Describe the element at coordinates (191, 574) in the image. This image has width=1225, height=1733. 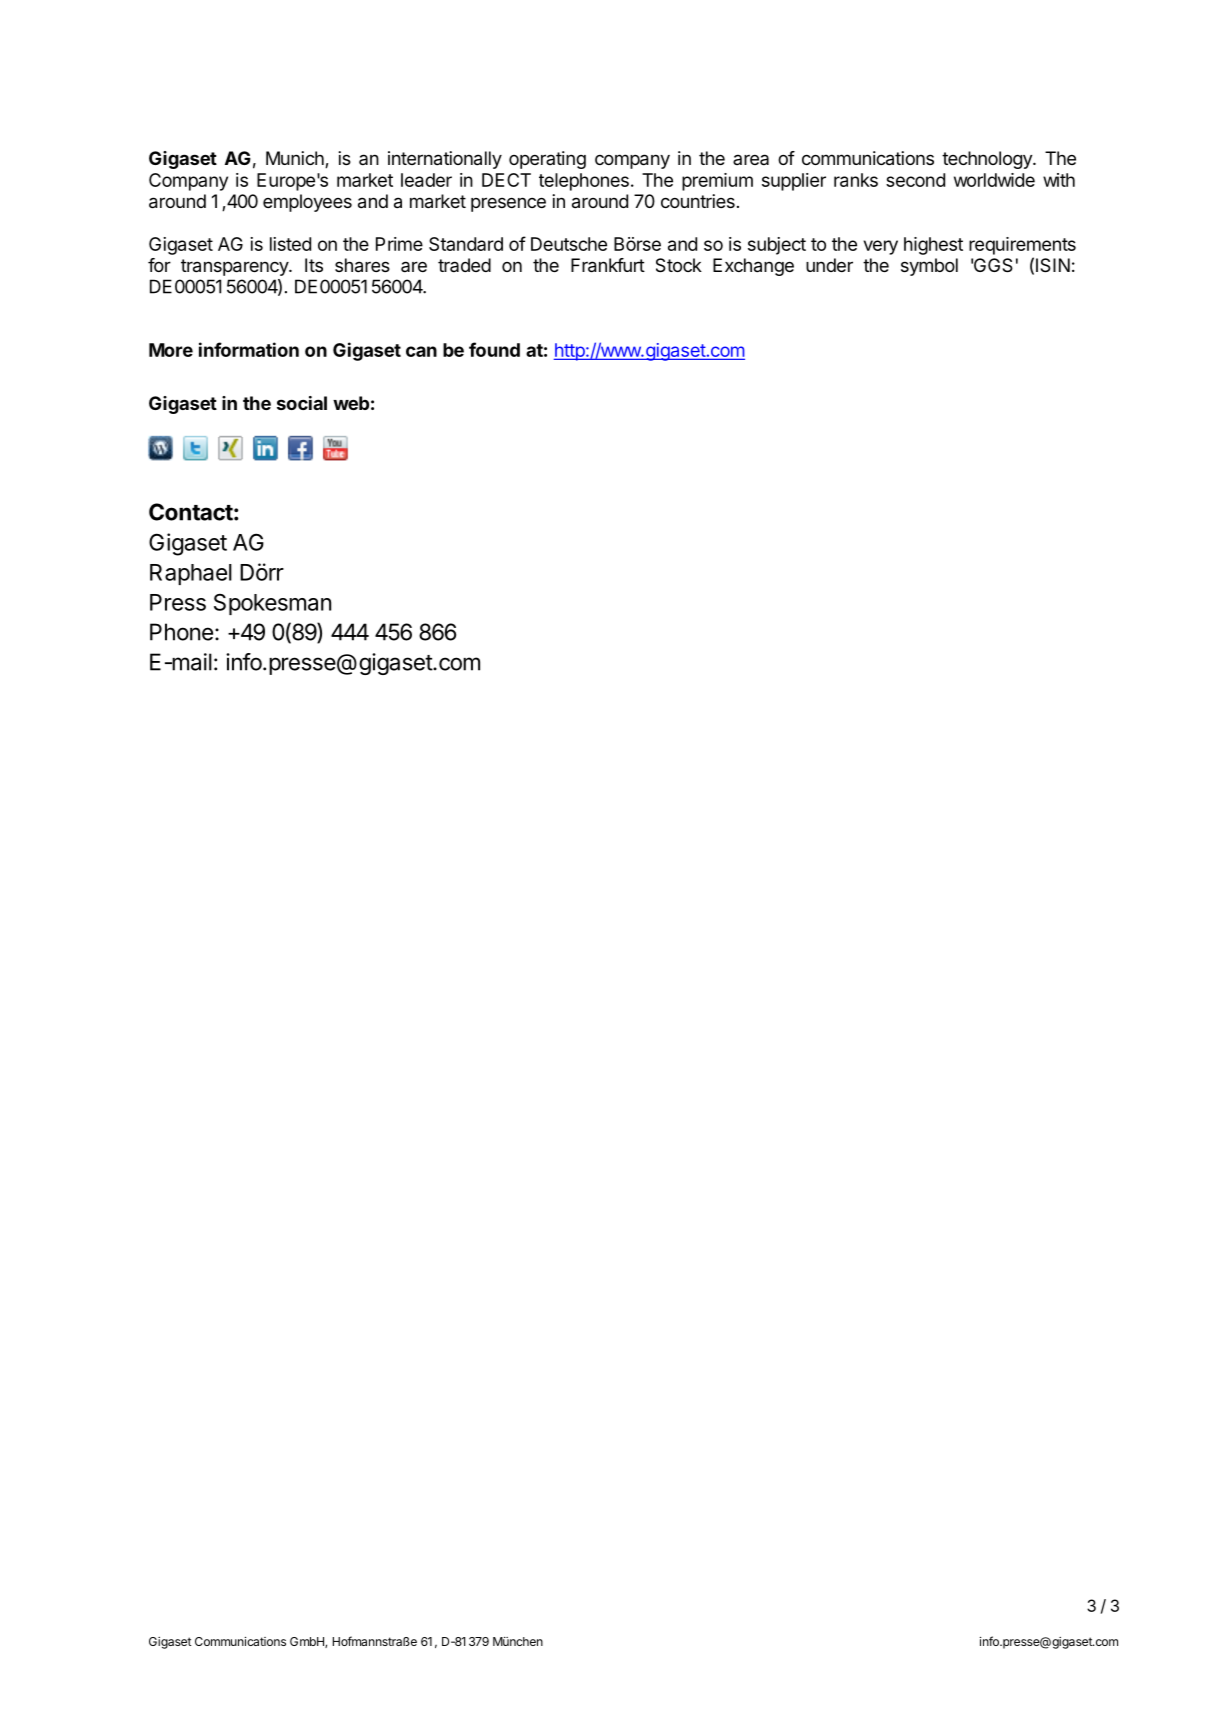
I see `Raphael` at that location.
